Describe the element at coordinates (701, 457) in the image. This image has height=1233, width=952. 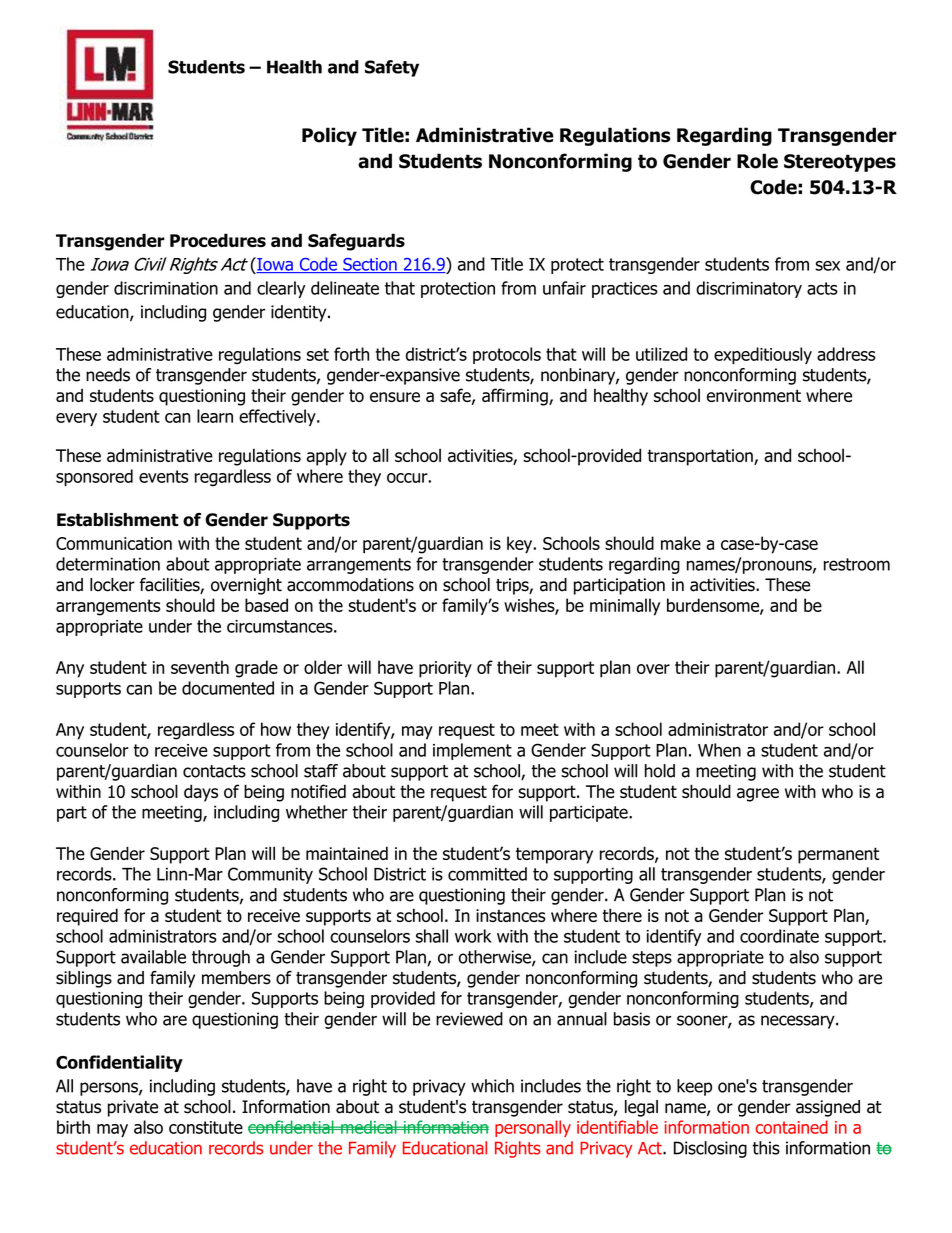
I see `transportation` at that location.
